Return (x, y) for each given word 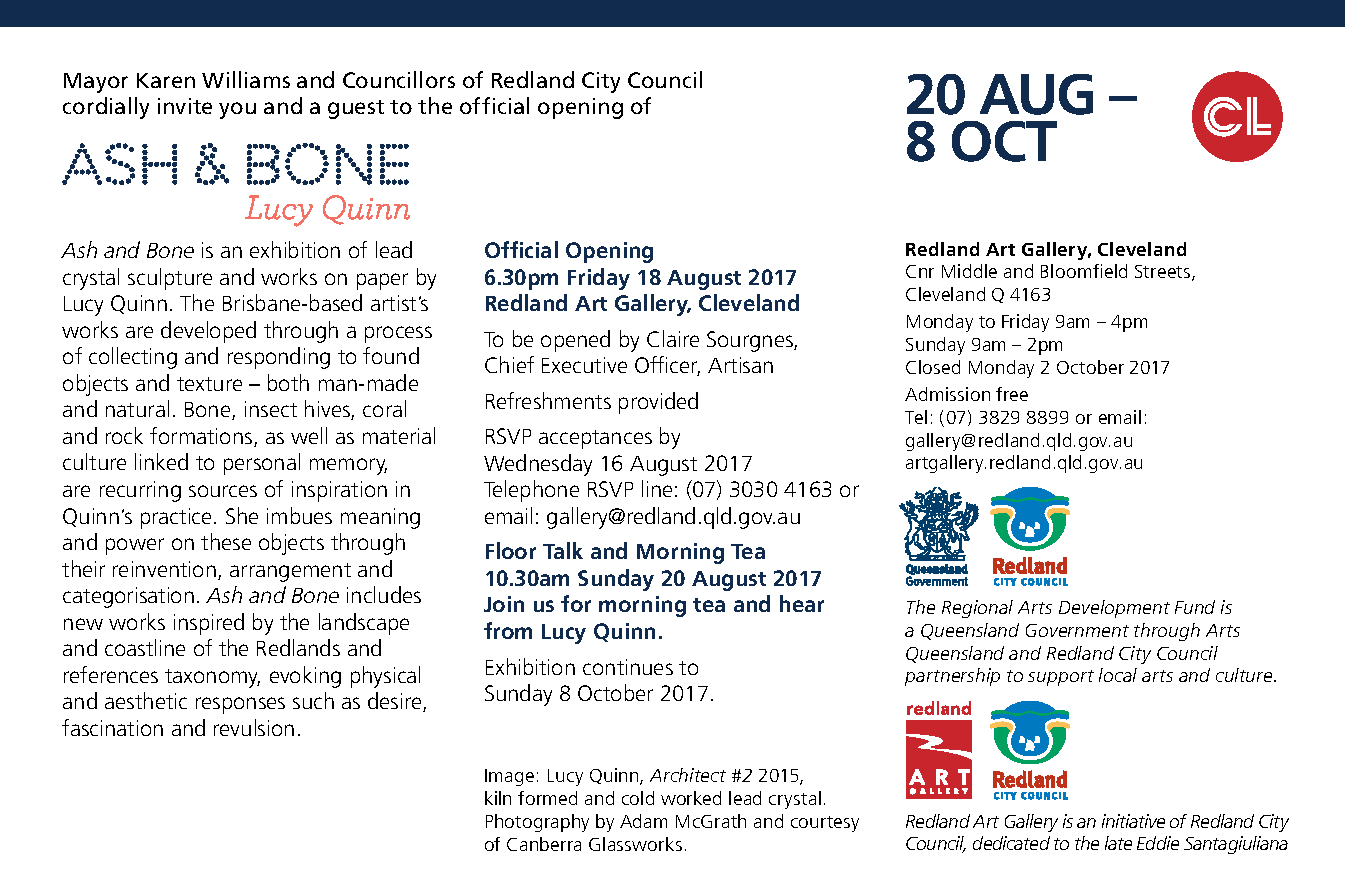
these (226, 541)
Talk (563, 550)
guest (356, 109)
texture (209, 384)
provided (658, 403)
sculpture (170, 279)
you (237, 110)
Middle (969, 271)
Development (1114, 609)
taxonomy (212, 678)
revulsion (254, 727)
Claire (673, 338)
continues (628, 667)
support (1061, 678)
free (1012, 394)
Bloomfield (1084, 271)
